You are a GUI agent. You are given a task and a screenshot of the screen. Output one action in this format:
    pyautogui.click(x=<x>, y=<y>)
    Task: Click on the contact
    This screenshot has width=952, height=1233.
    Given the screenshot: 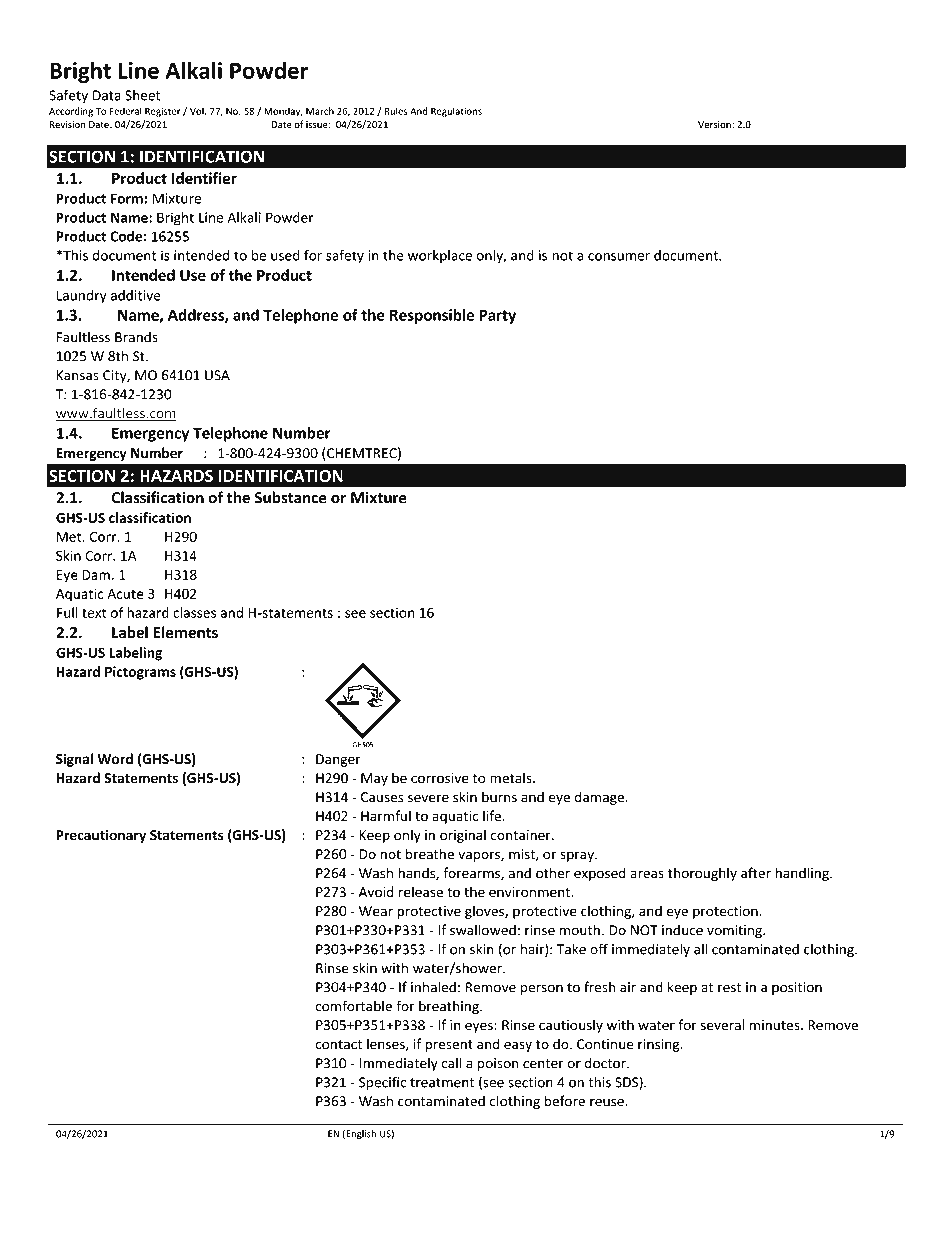 What is the action you would take?
    pyautogui.click(x=338, y=1045)
